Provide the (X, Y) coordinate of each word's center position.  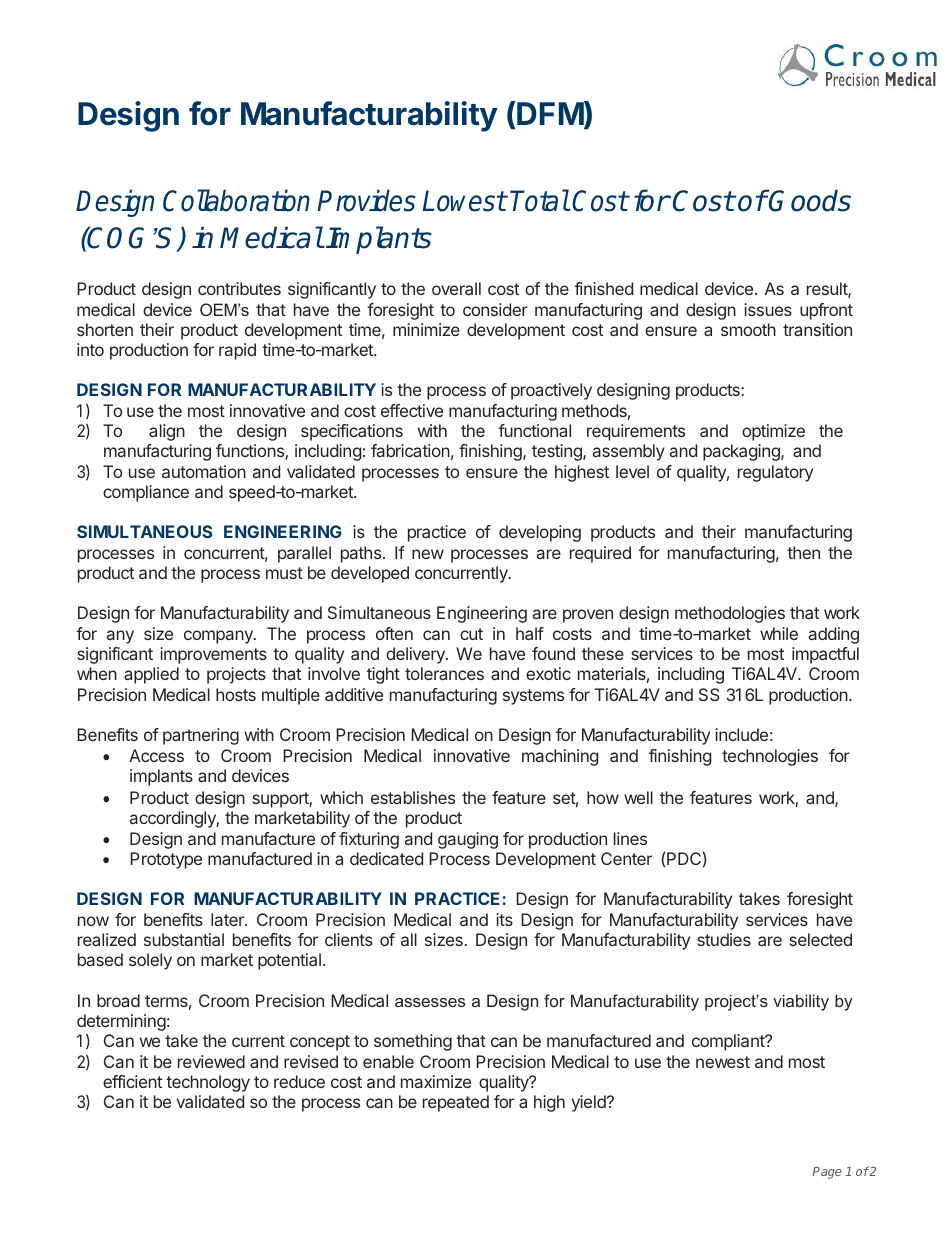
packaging (742, 452)
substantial (184, 939)
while (779, 633)
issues (768, 309)
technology (208, 1083)
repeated (456, 1103)
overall (456, 288)
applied (151, 675)
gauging (468, 840)
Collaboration (236, 200)
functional (534, 430)
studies (724, 939)
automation (204, 471)
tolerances (444, 673)
